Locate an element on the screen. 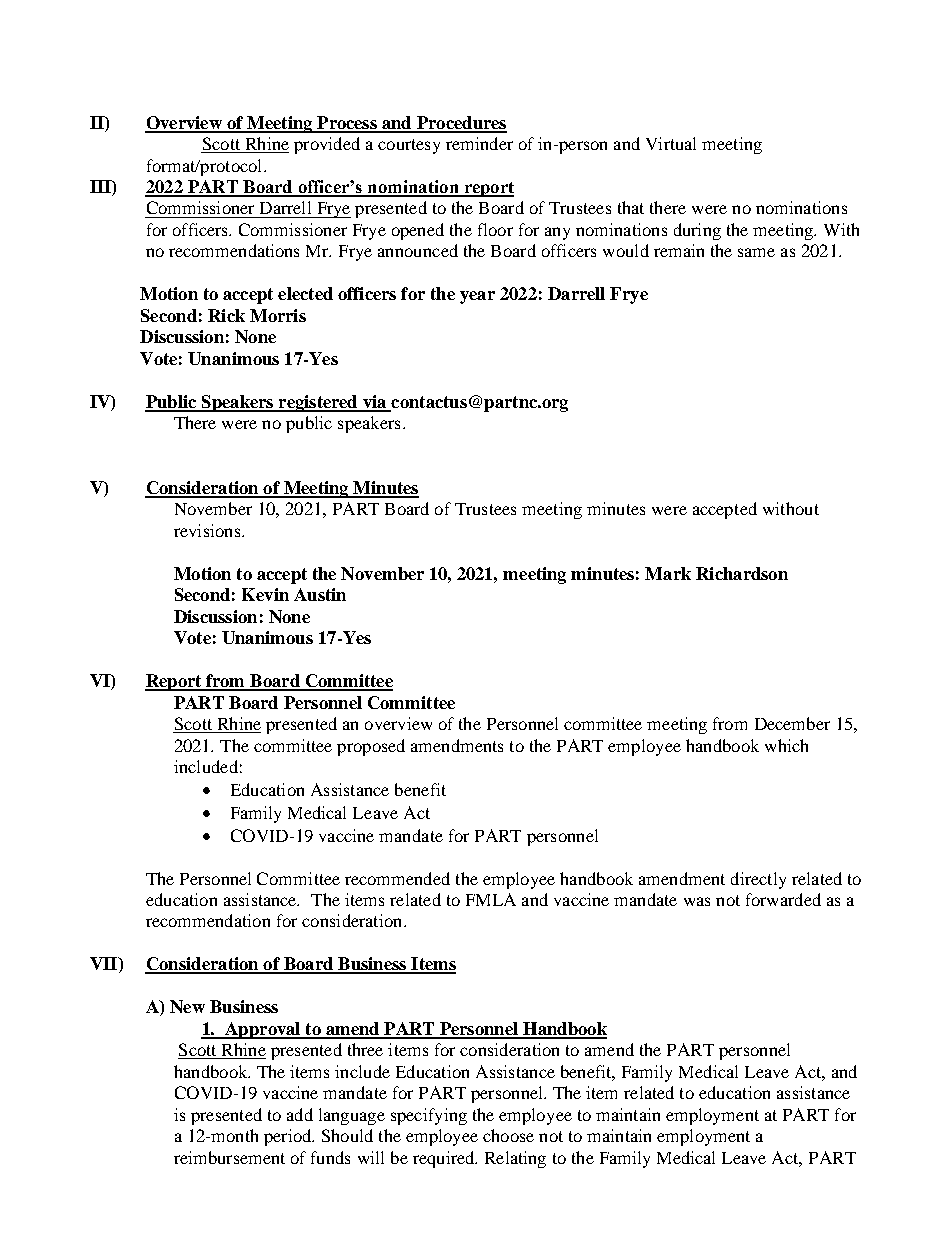 This screenshot has height=1233, width=952. recommended is located at coordinates (397, 878).
